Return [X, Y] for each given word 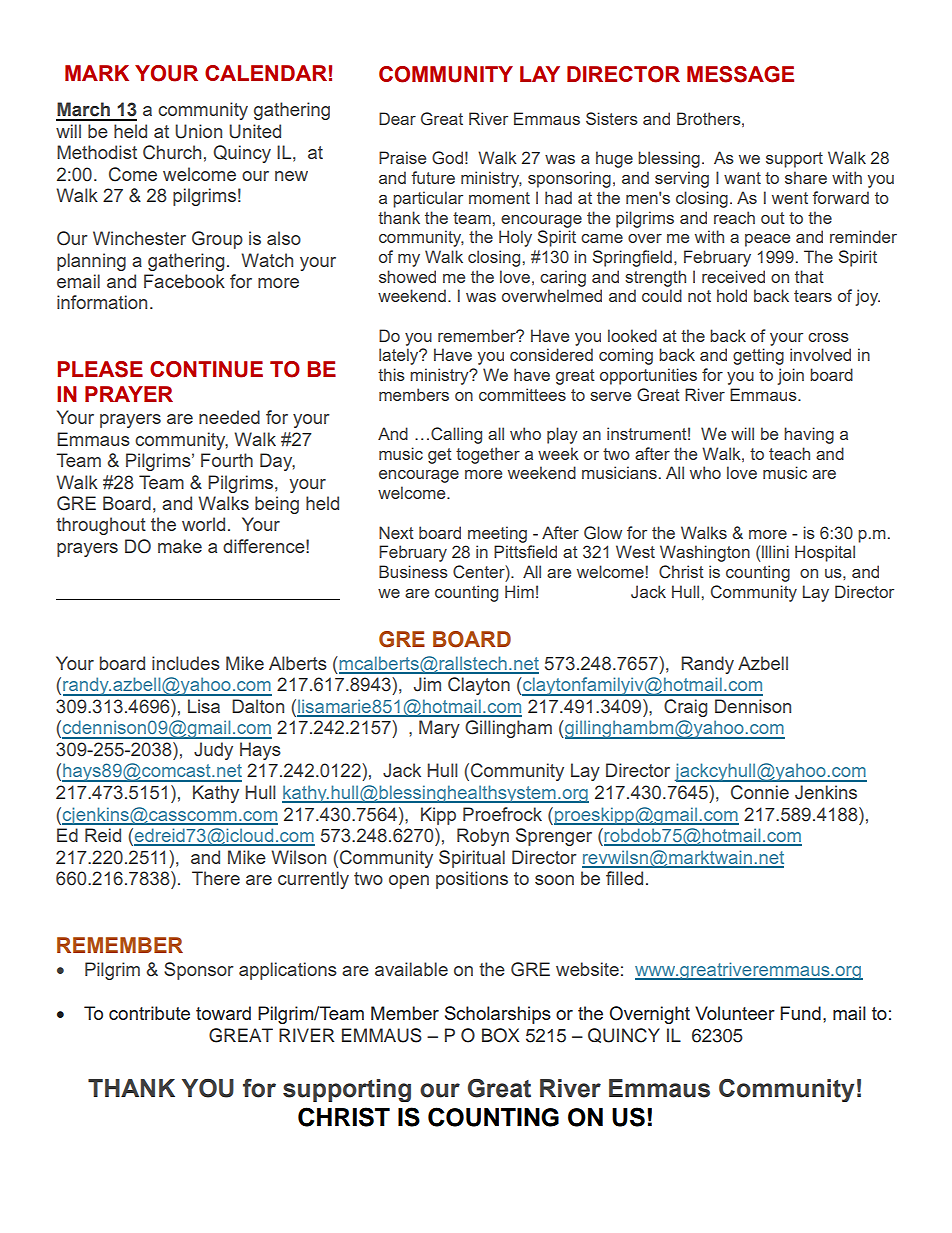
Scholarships [498, 1015]
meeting [497, 534]
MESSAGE [740, 74]
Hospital [825, 553]
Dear [397, 118]
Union [198, 131]
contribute [149, 1013]
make [180, 546]
